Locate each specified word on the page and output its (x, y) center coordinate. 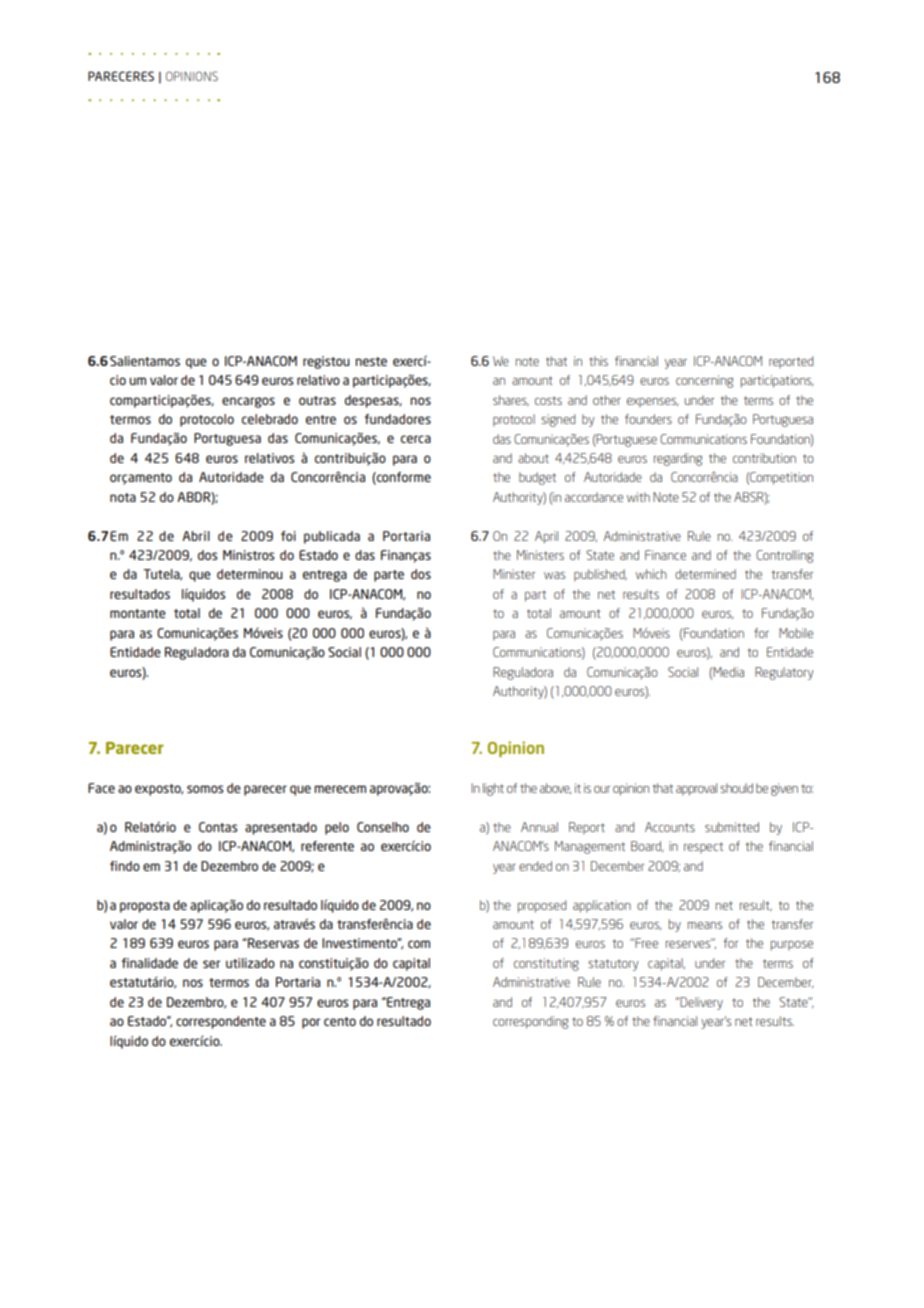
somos (205, 789)
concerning (704, 381)
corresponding (530, 1022)
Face (101, 788)
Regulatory (784, 673)
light (493, 789)
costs (548, 400)
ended (535, 866)
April (546, 537)
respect (703, 848)
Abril (196, 536)
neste (371, 361)
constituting (546, 964)
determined (705, 574)
